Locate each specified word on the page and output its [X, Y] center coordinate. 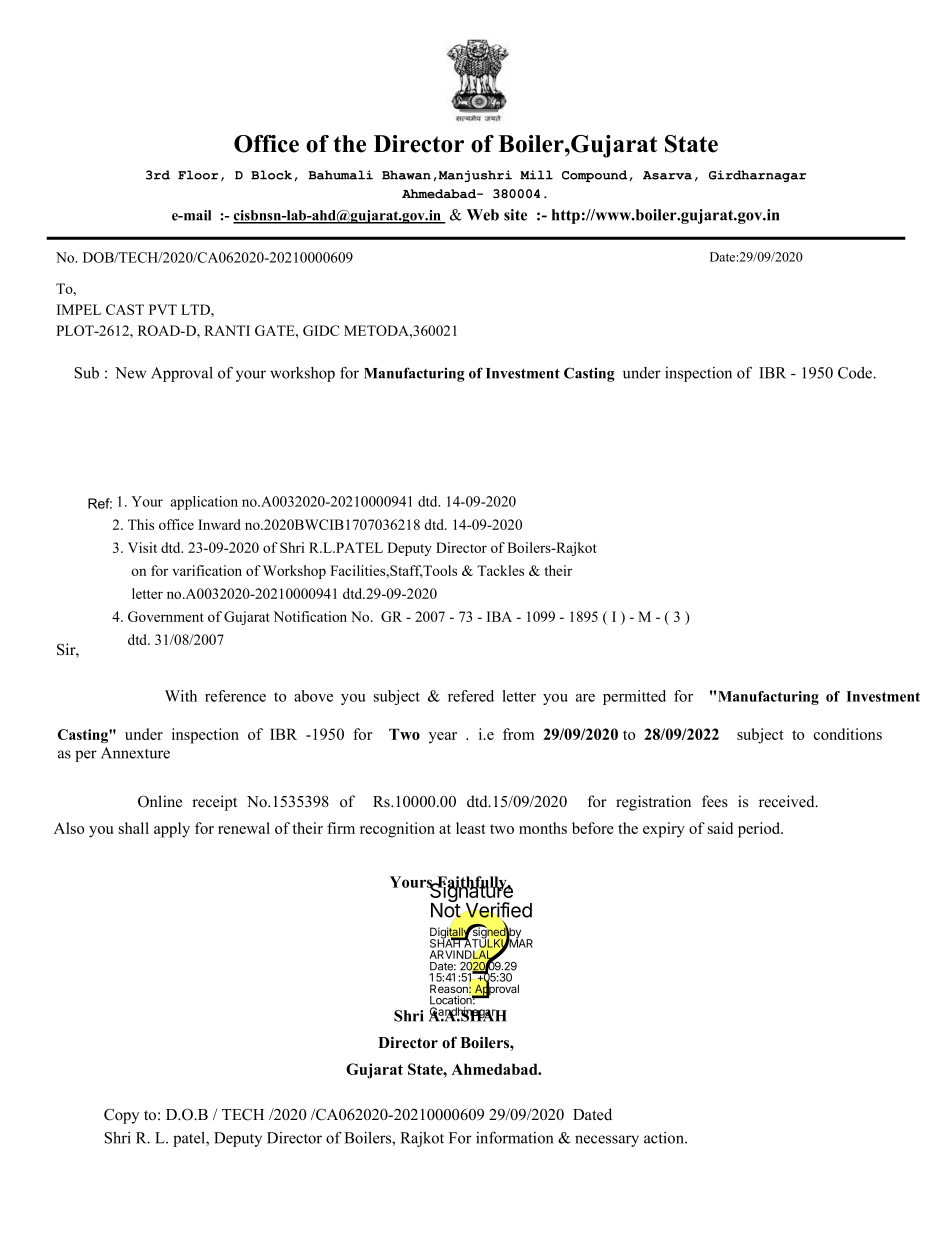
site [515, 215]
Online [160, 801]
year [443, 738]
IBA [499, 616]
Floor [198, 175]
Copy [121, 1116]
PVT [163, 309]
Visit [142, 547]
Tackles [500, 570]
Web [483, 215]
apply [172, 830]
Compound [594, 176]
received [788, 801]
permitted [634, 697]
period [760, 830]
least [471, 828]
